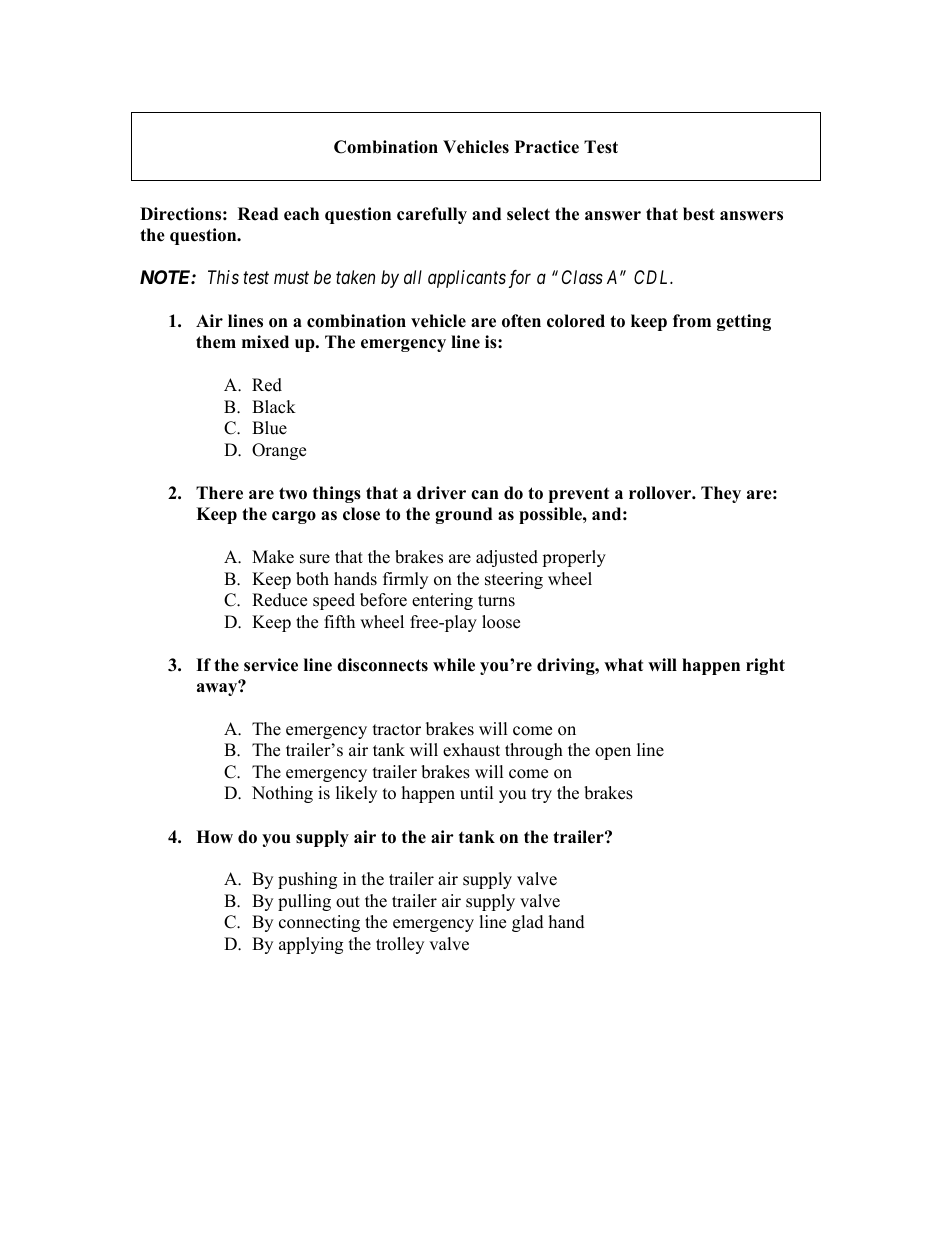  I want to click on often, so click(521, 321).
